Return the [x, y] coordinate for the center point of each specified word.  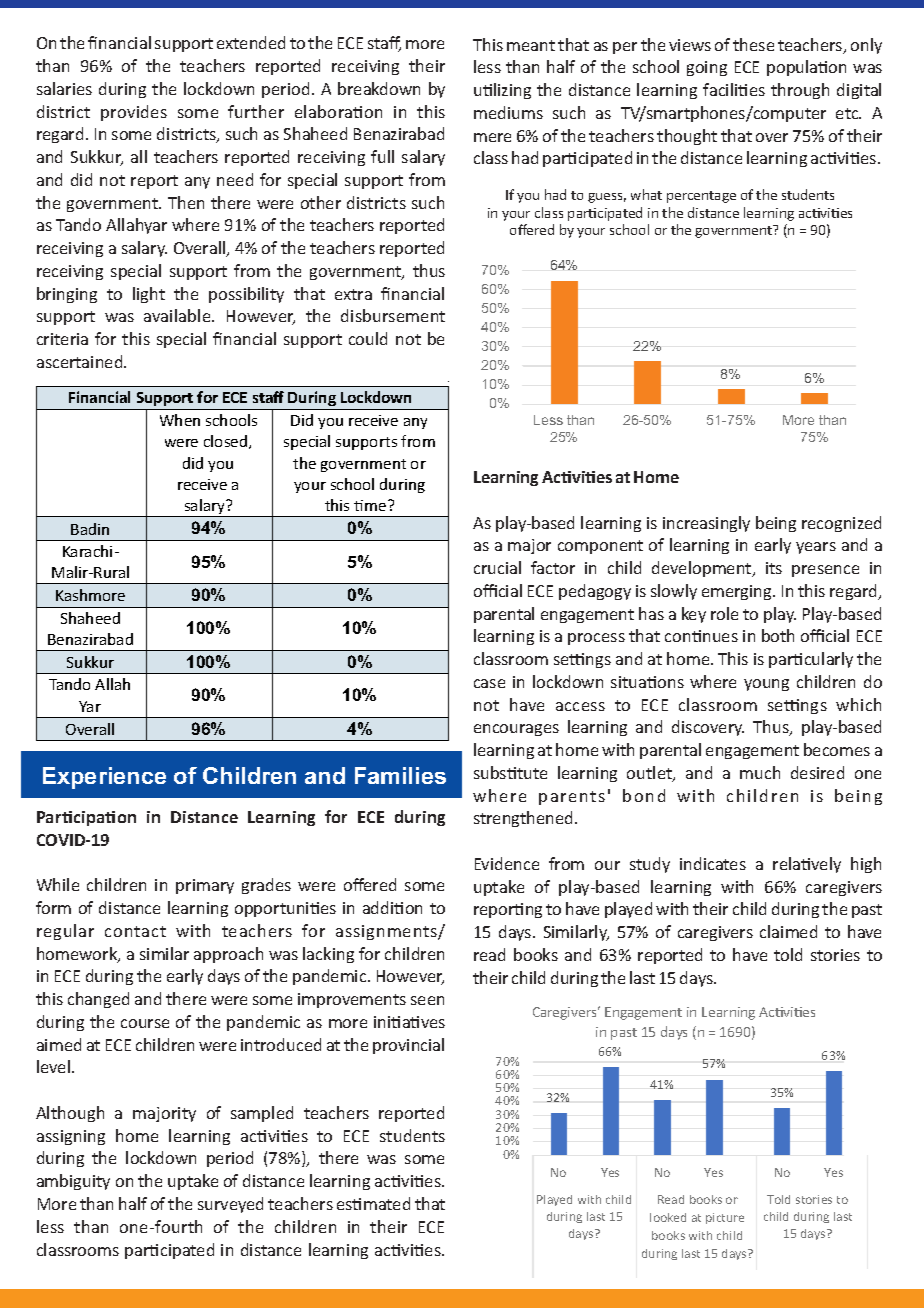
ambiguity [73, 1182]
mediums [508, 112]
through [800, 91]
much [760, 772]
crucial [497, 567]
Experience [104, 778]
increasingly [706, 524]
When [180, 420]
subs [491, 772]
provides [134, 113]
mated [387, 1203]
